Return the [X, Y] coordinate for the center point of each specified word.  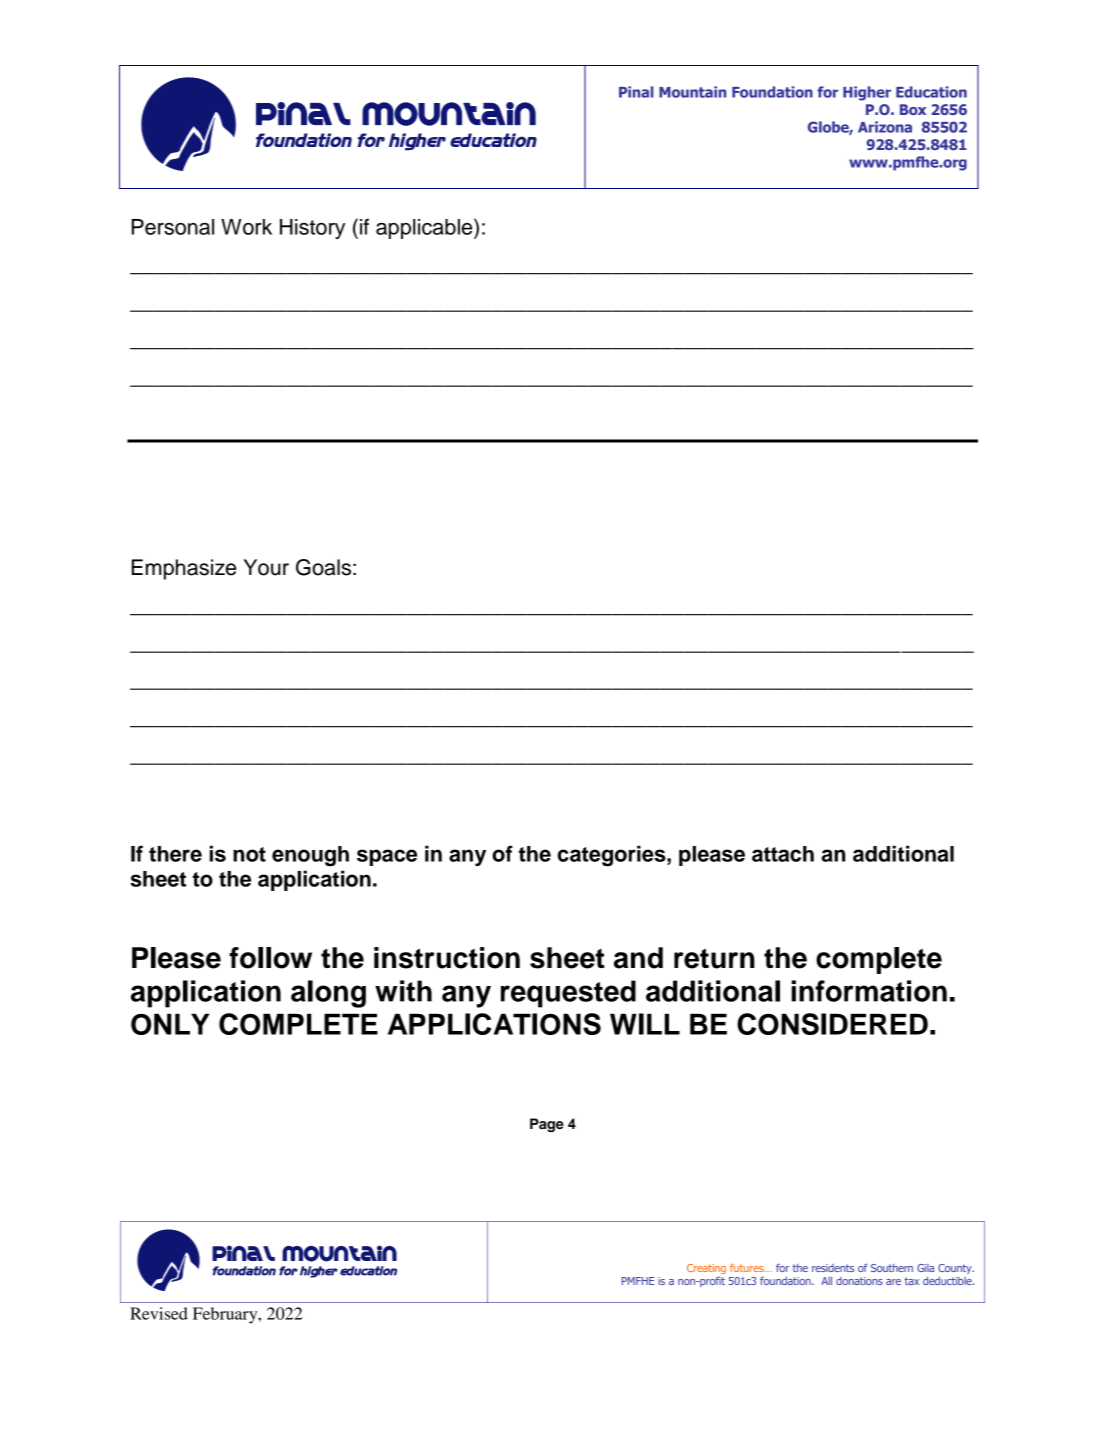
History [312, 229]
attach [783, 854]
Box [913, 109]
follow [270, 958]
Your [266, 567]
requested [568, 994]
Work [246, 227]
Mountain [692, 92]
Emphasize [184, 569]
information [869, 991]
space [387, 857]
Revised [159, 1313]
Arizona [885, 127]
